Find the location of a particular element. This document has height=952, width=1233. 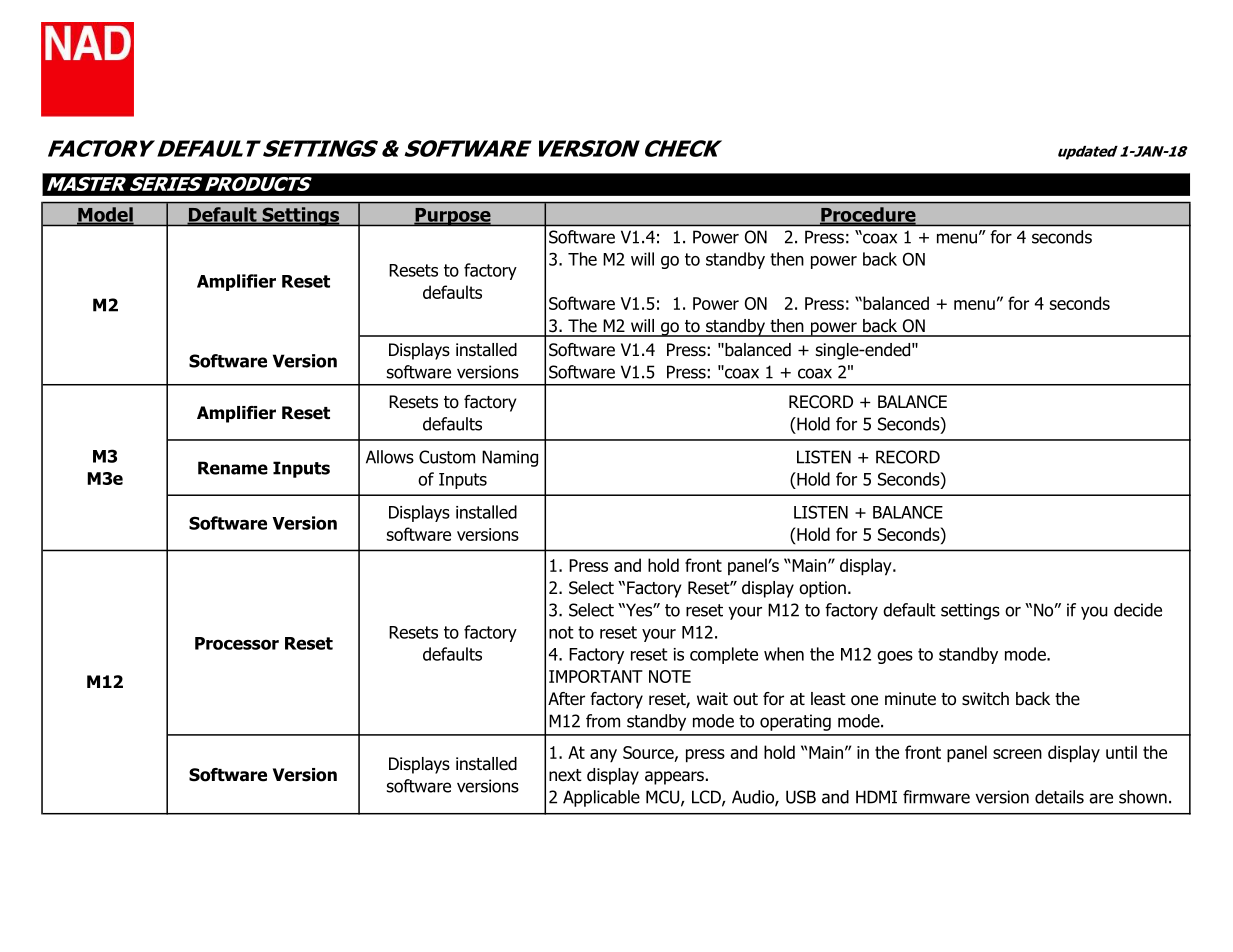

Processor is located at coordinates (237, 643).
